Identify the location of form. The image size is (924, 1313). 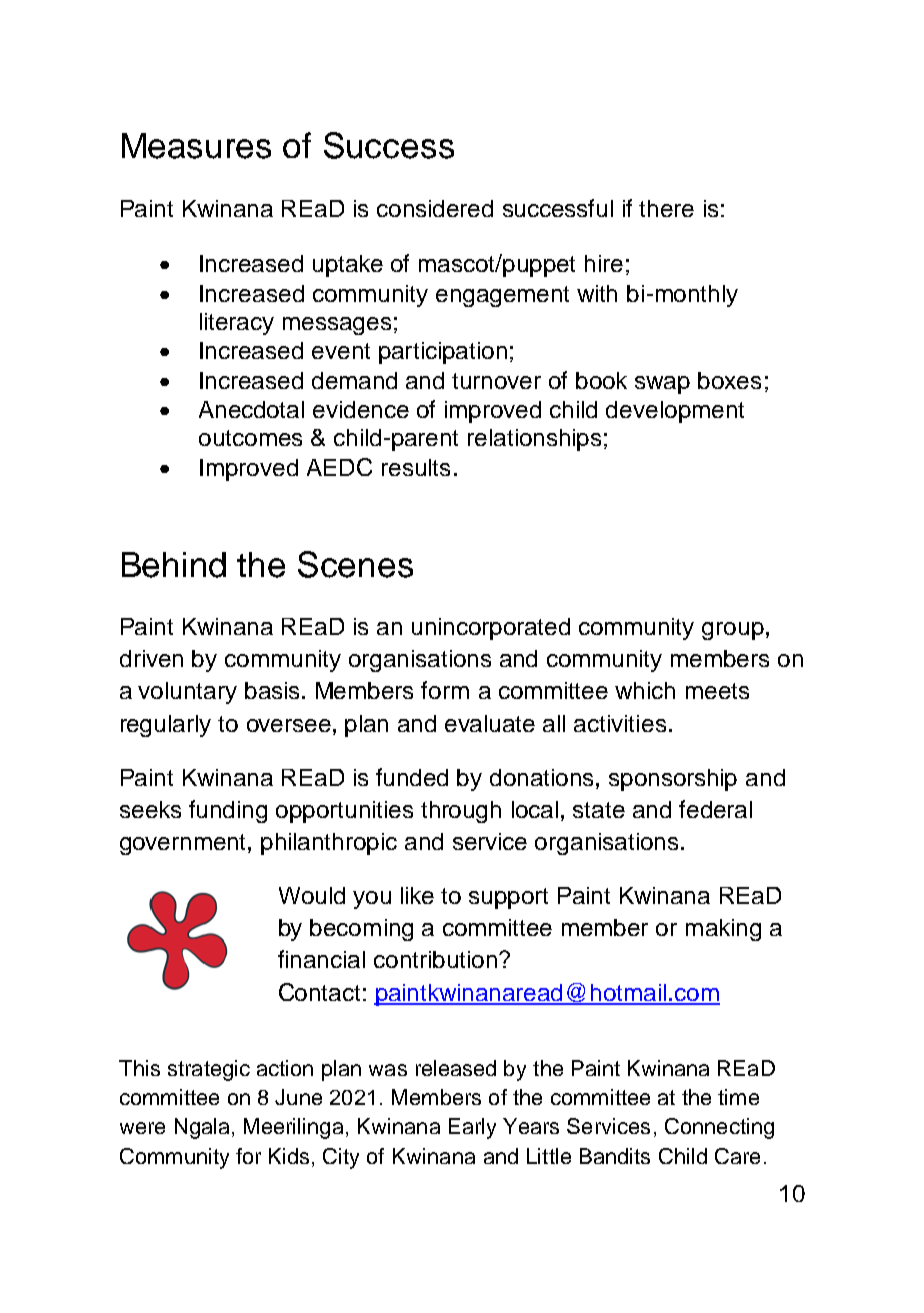
(445, 690).
